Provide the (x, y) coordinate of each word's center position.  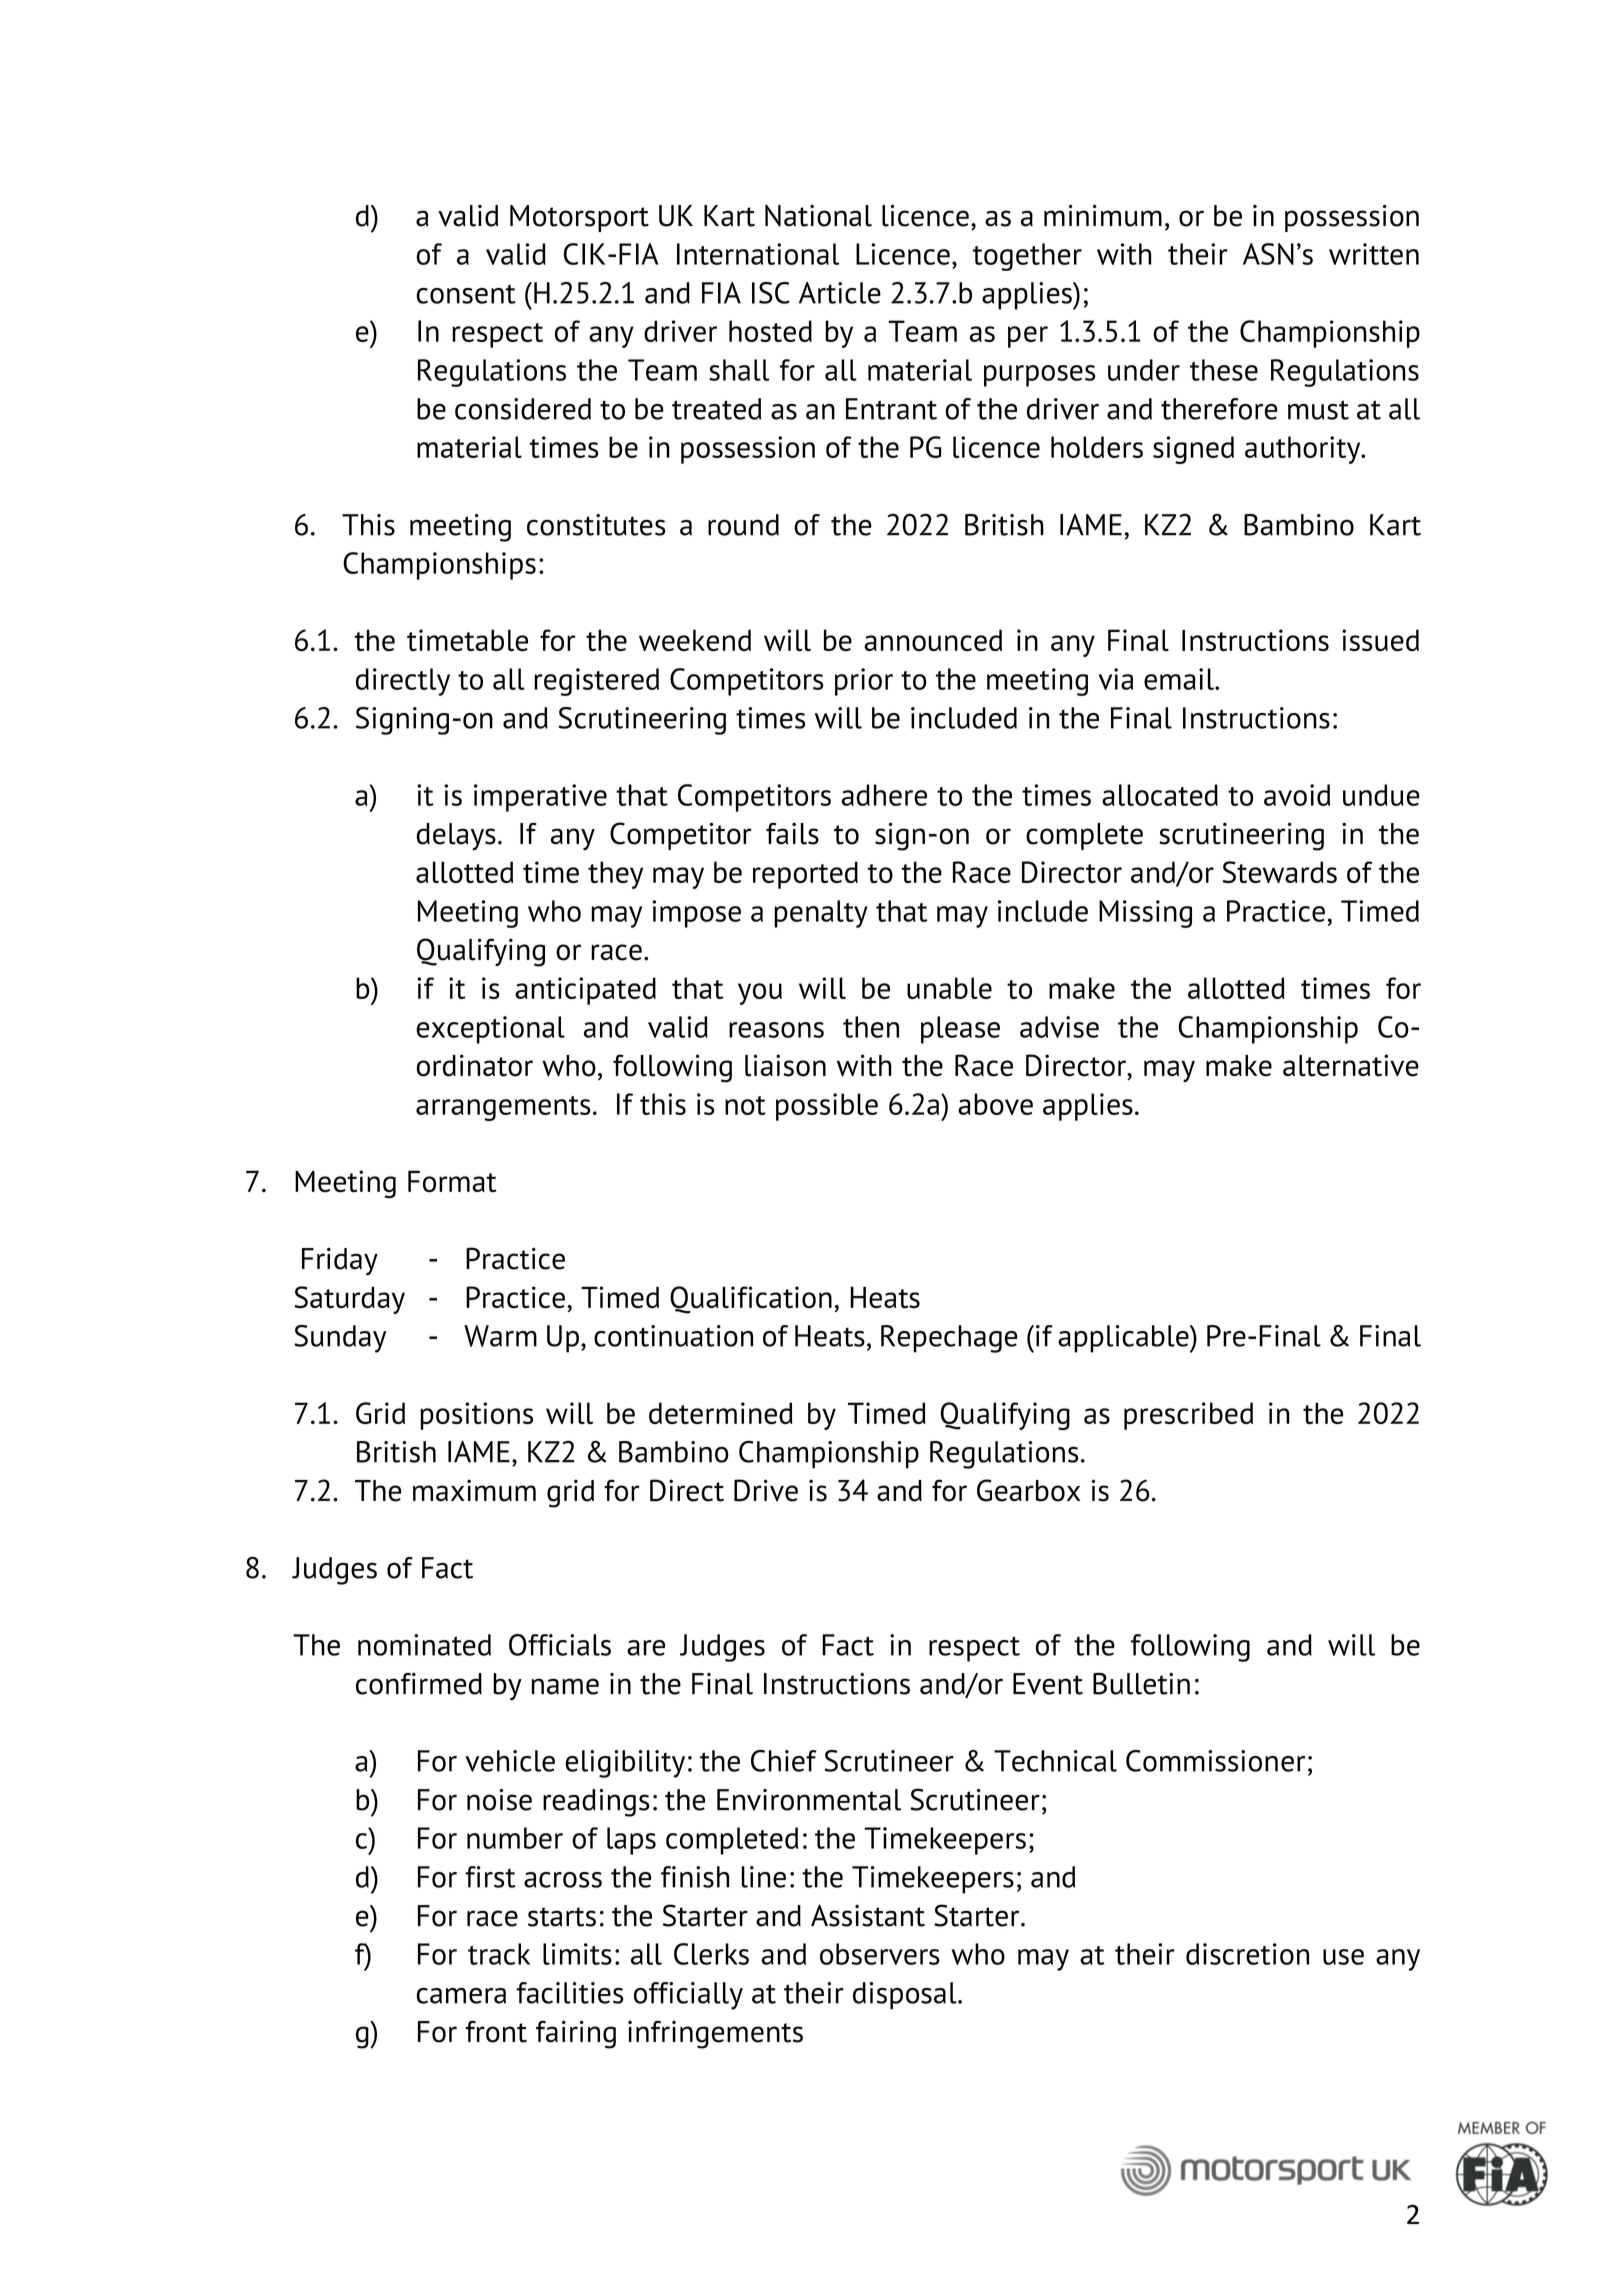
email (1180, 679)
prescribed (1188, 1416)
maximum (474, 1490)
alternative (1351, 1065)
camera (461, 1996)
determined (721, 1413)
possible (827, 1107)
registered (596, 682)
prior (864, 682)
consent (466, 294)
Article (840, 293)
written (1374, 254)
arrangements (503, 1108)
